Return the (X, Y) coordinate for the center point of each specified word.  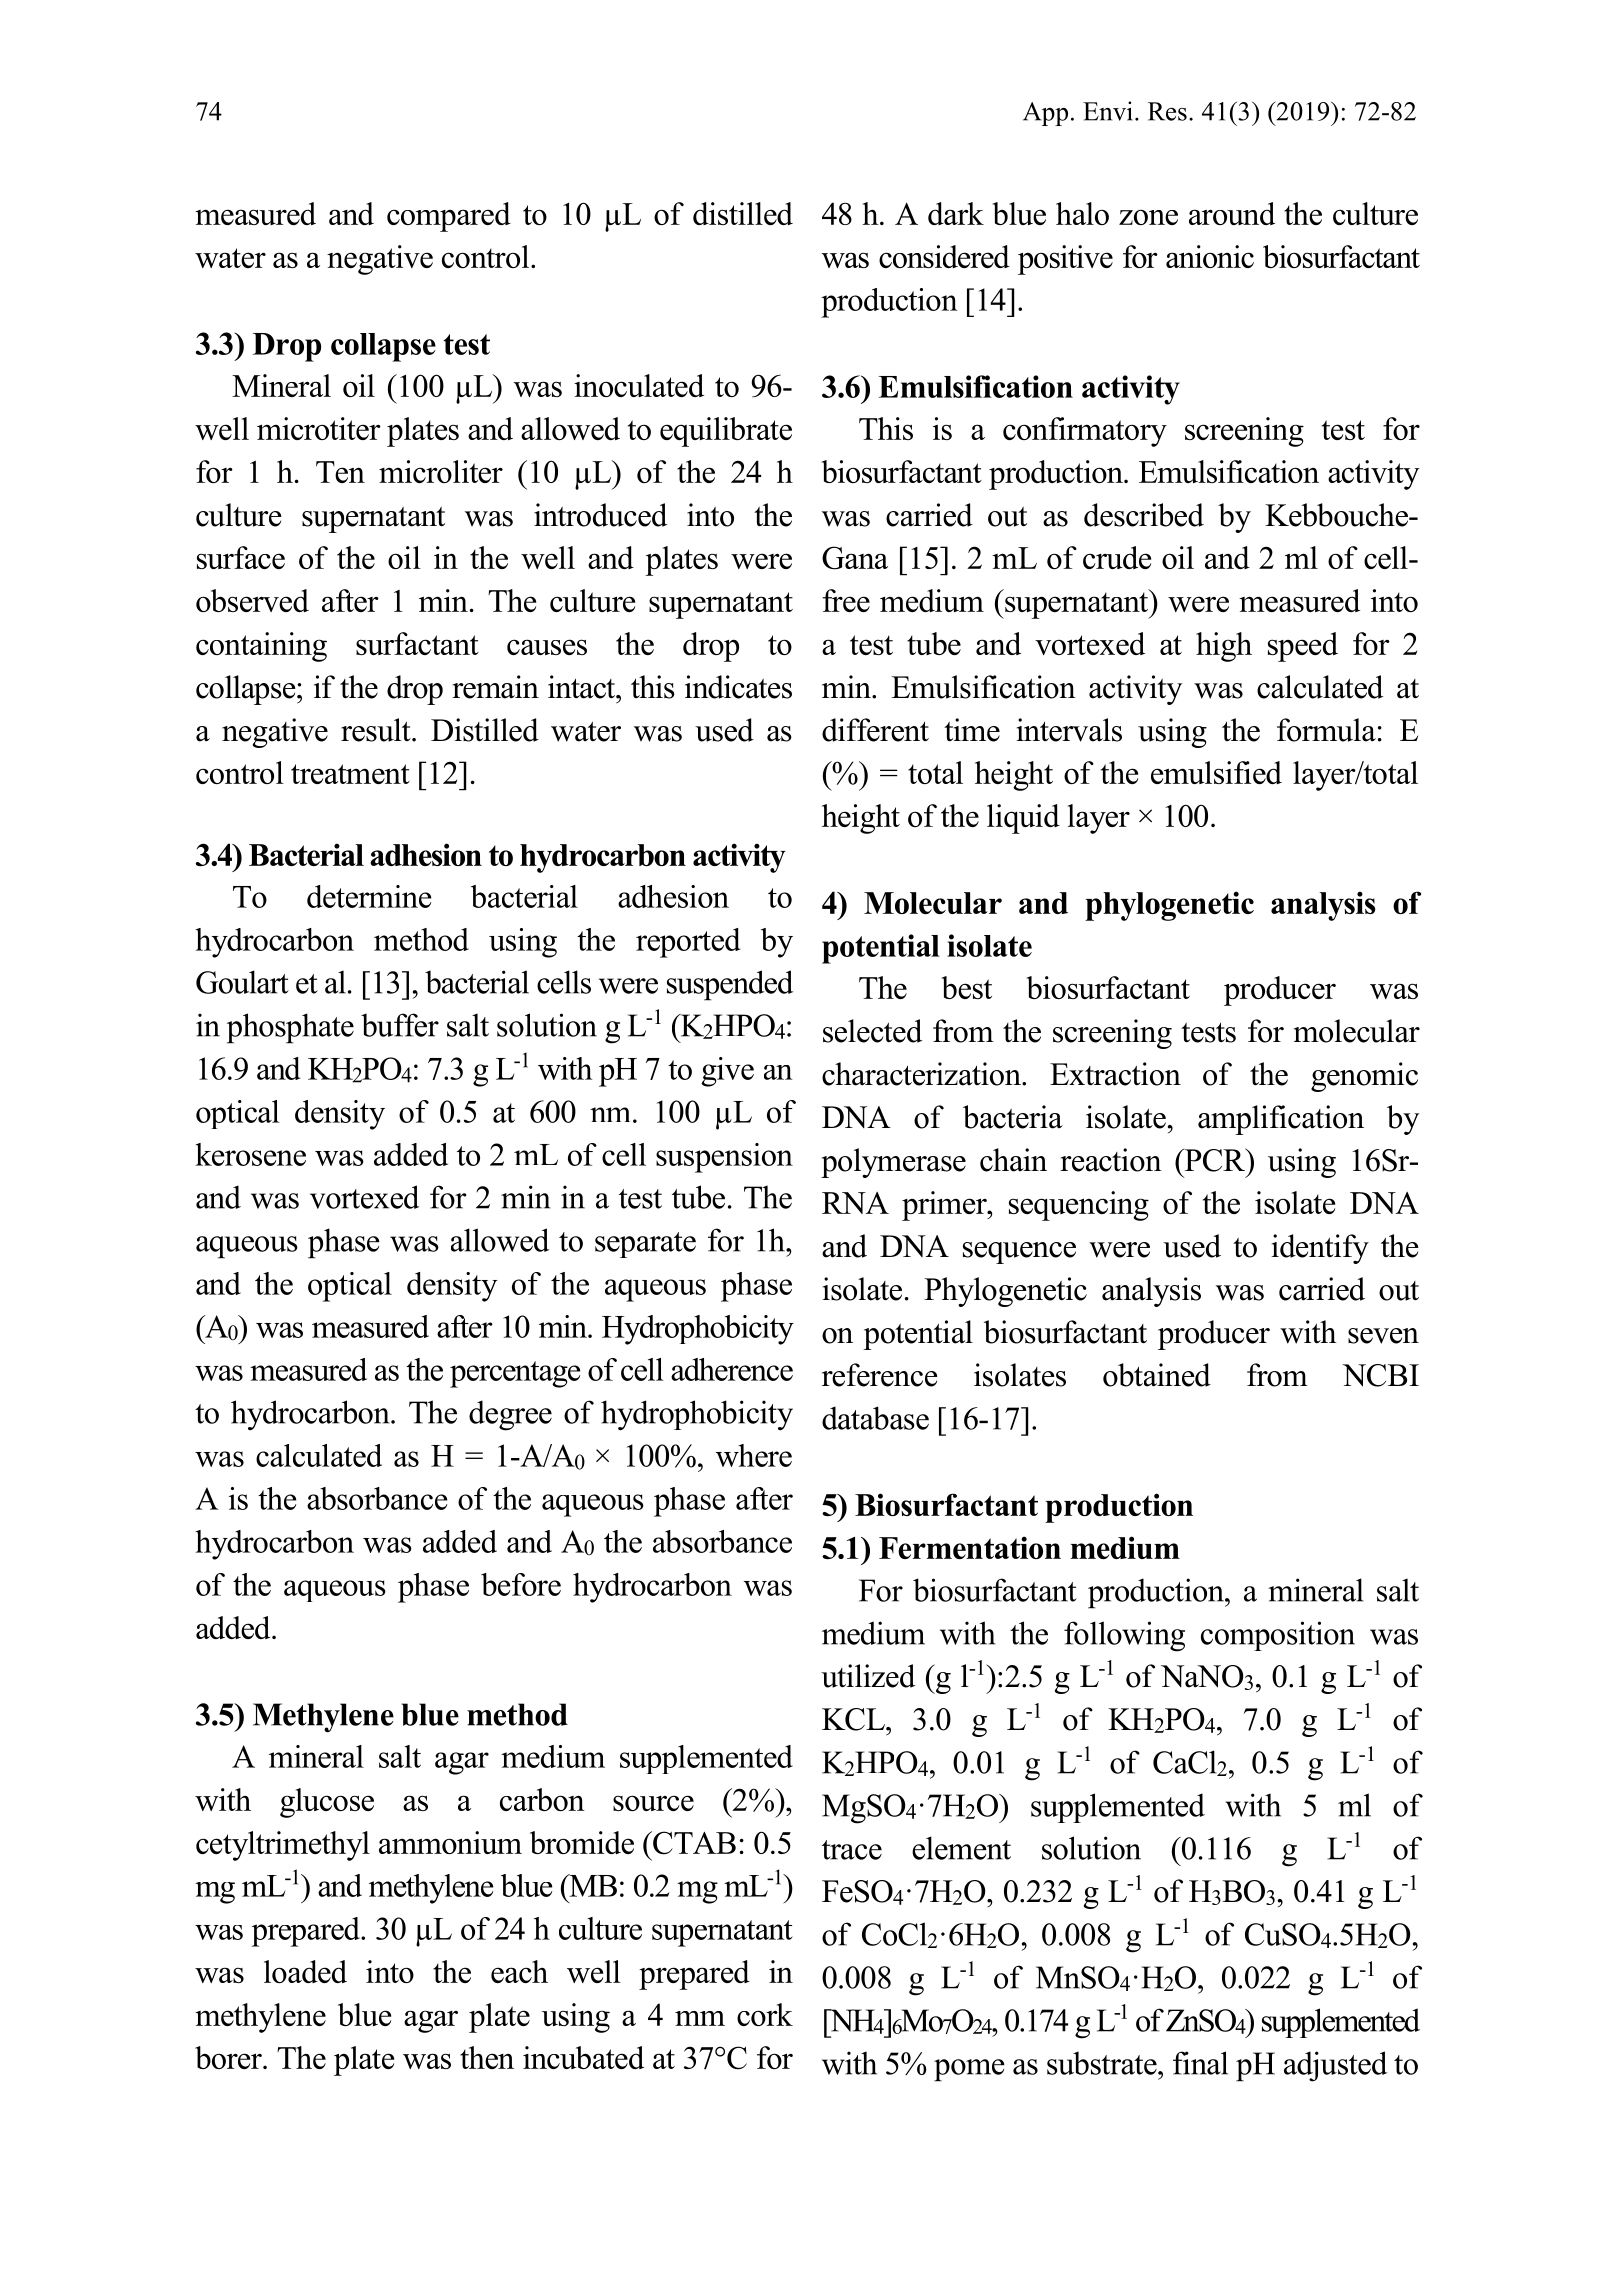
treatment (350, 774)
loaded (305, 1971)
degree (510, 1415)
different (875, 730)
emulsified (1216, 772)
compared (449, 217)
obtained (1157, 1375)
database (875, 1418)
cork (765, 2014)
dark (956, 213)
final (1200, 2063)
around (1232, 213)
